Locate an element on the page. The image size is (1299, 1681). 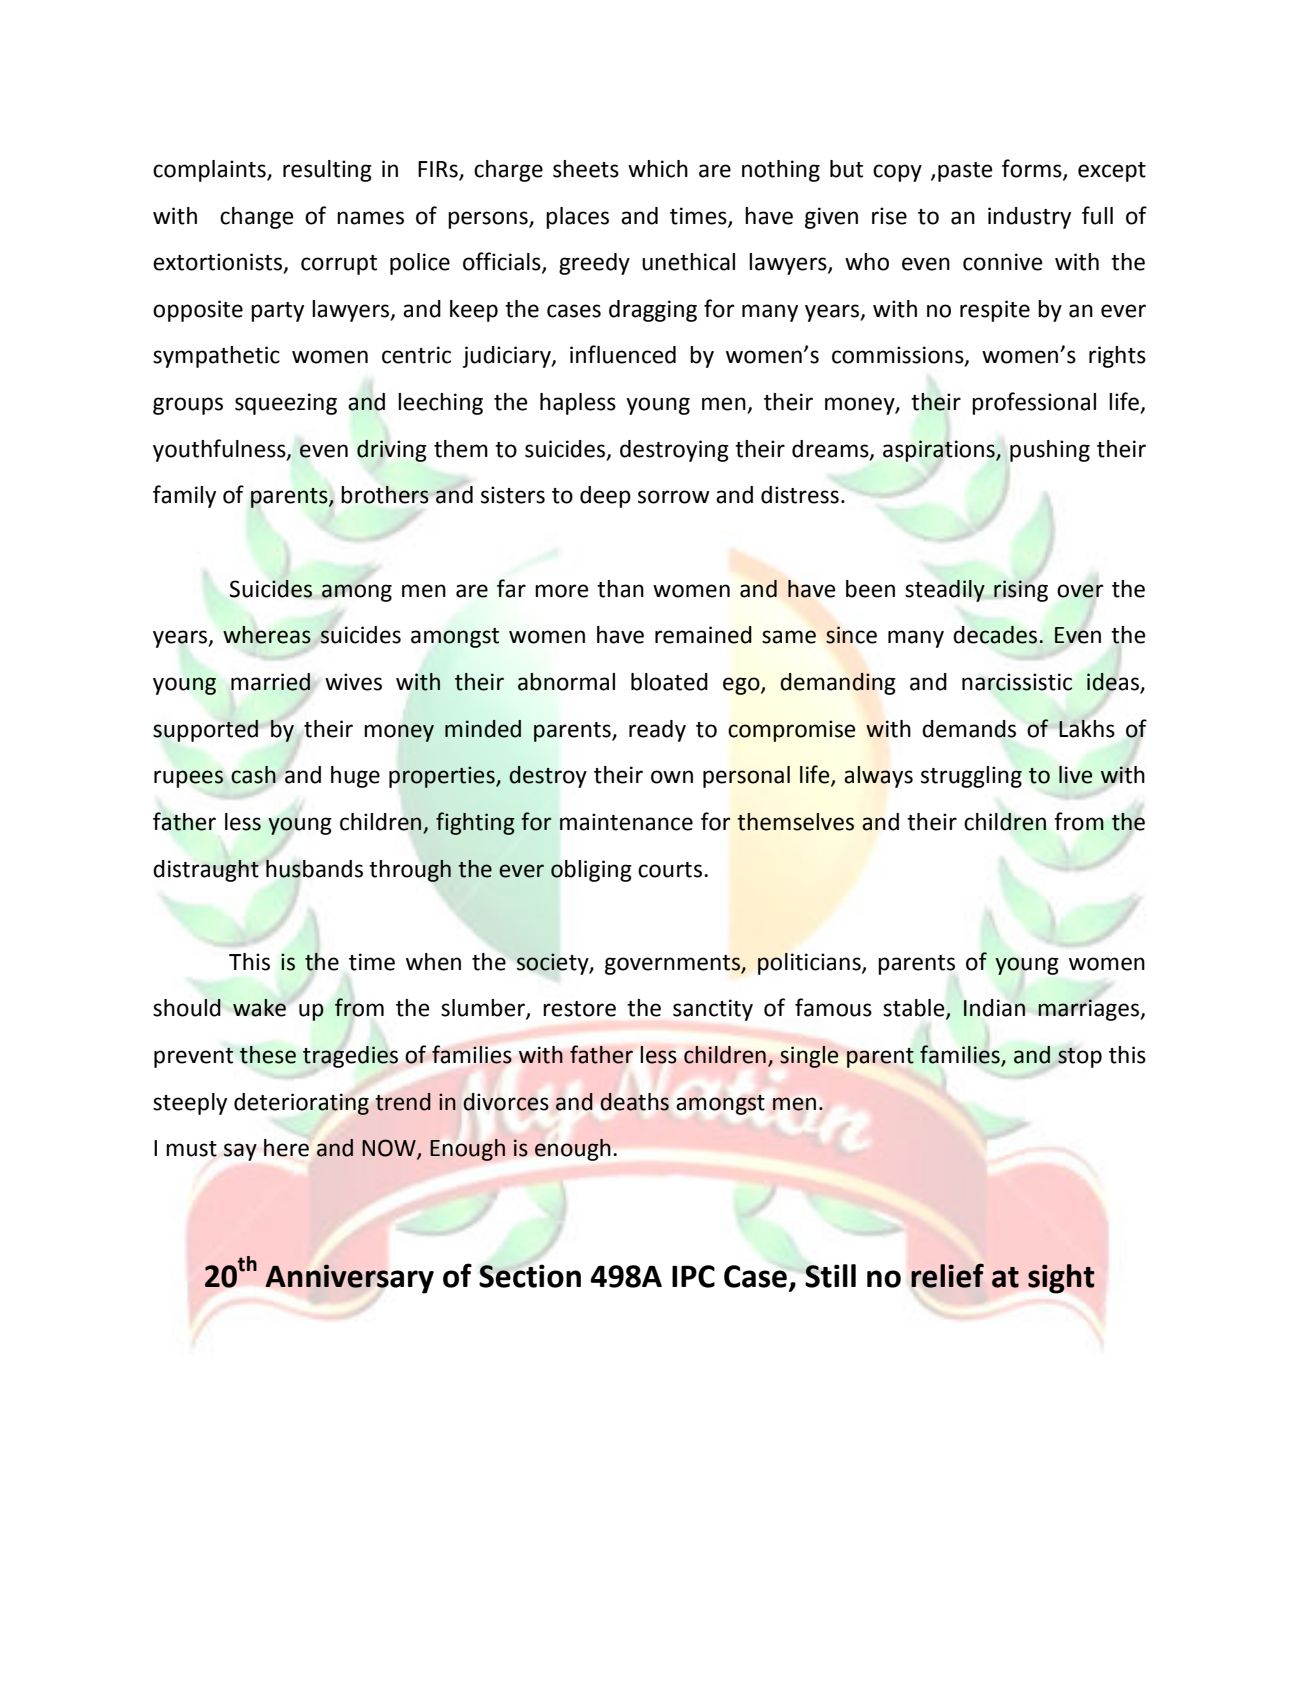
influenced is located at coordinates (623, 354).
